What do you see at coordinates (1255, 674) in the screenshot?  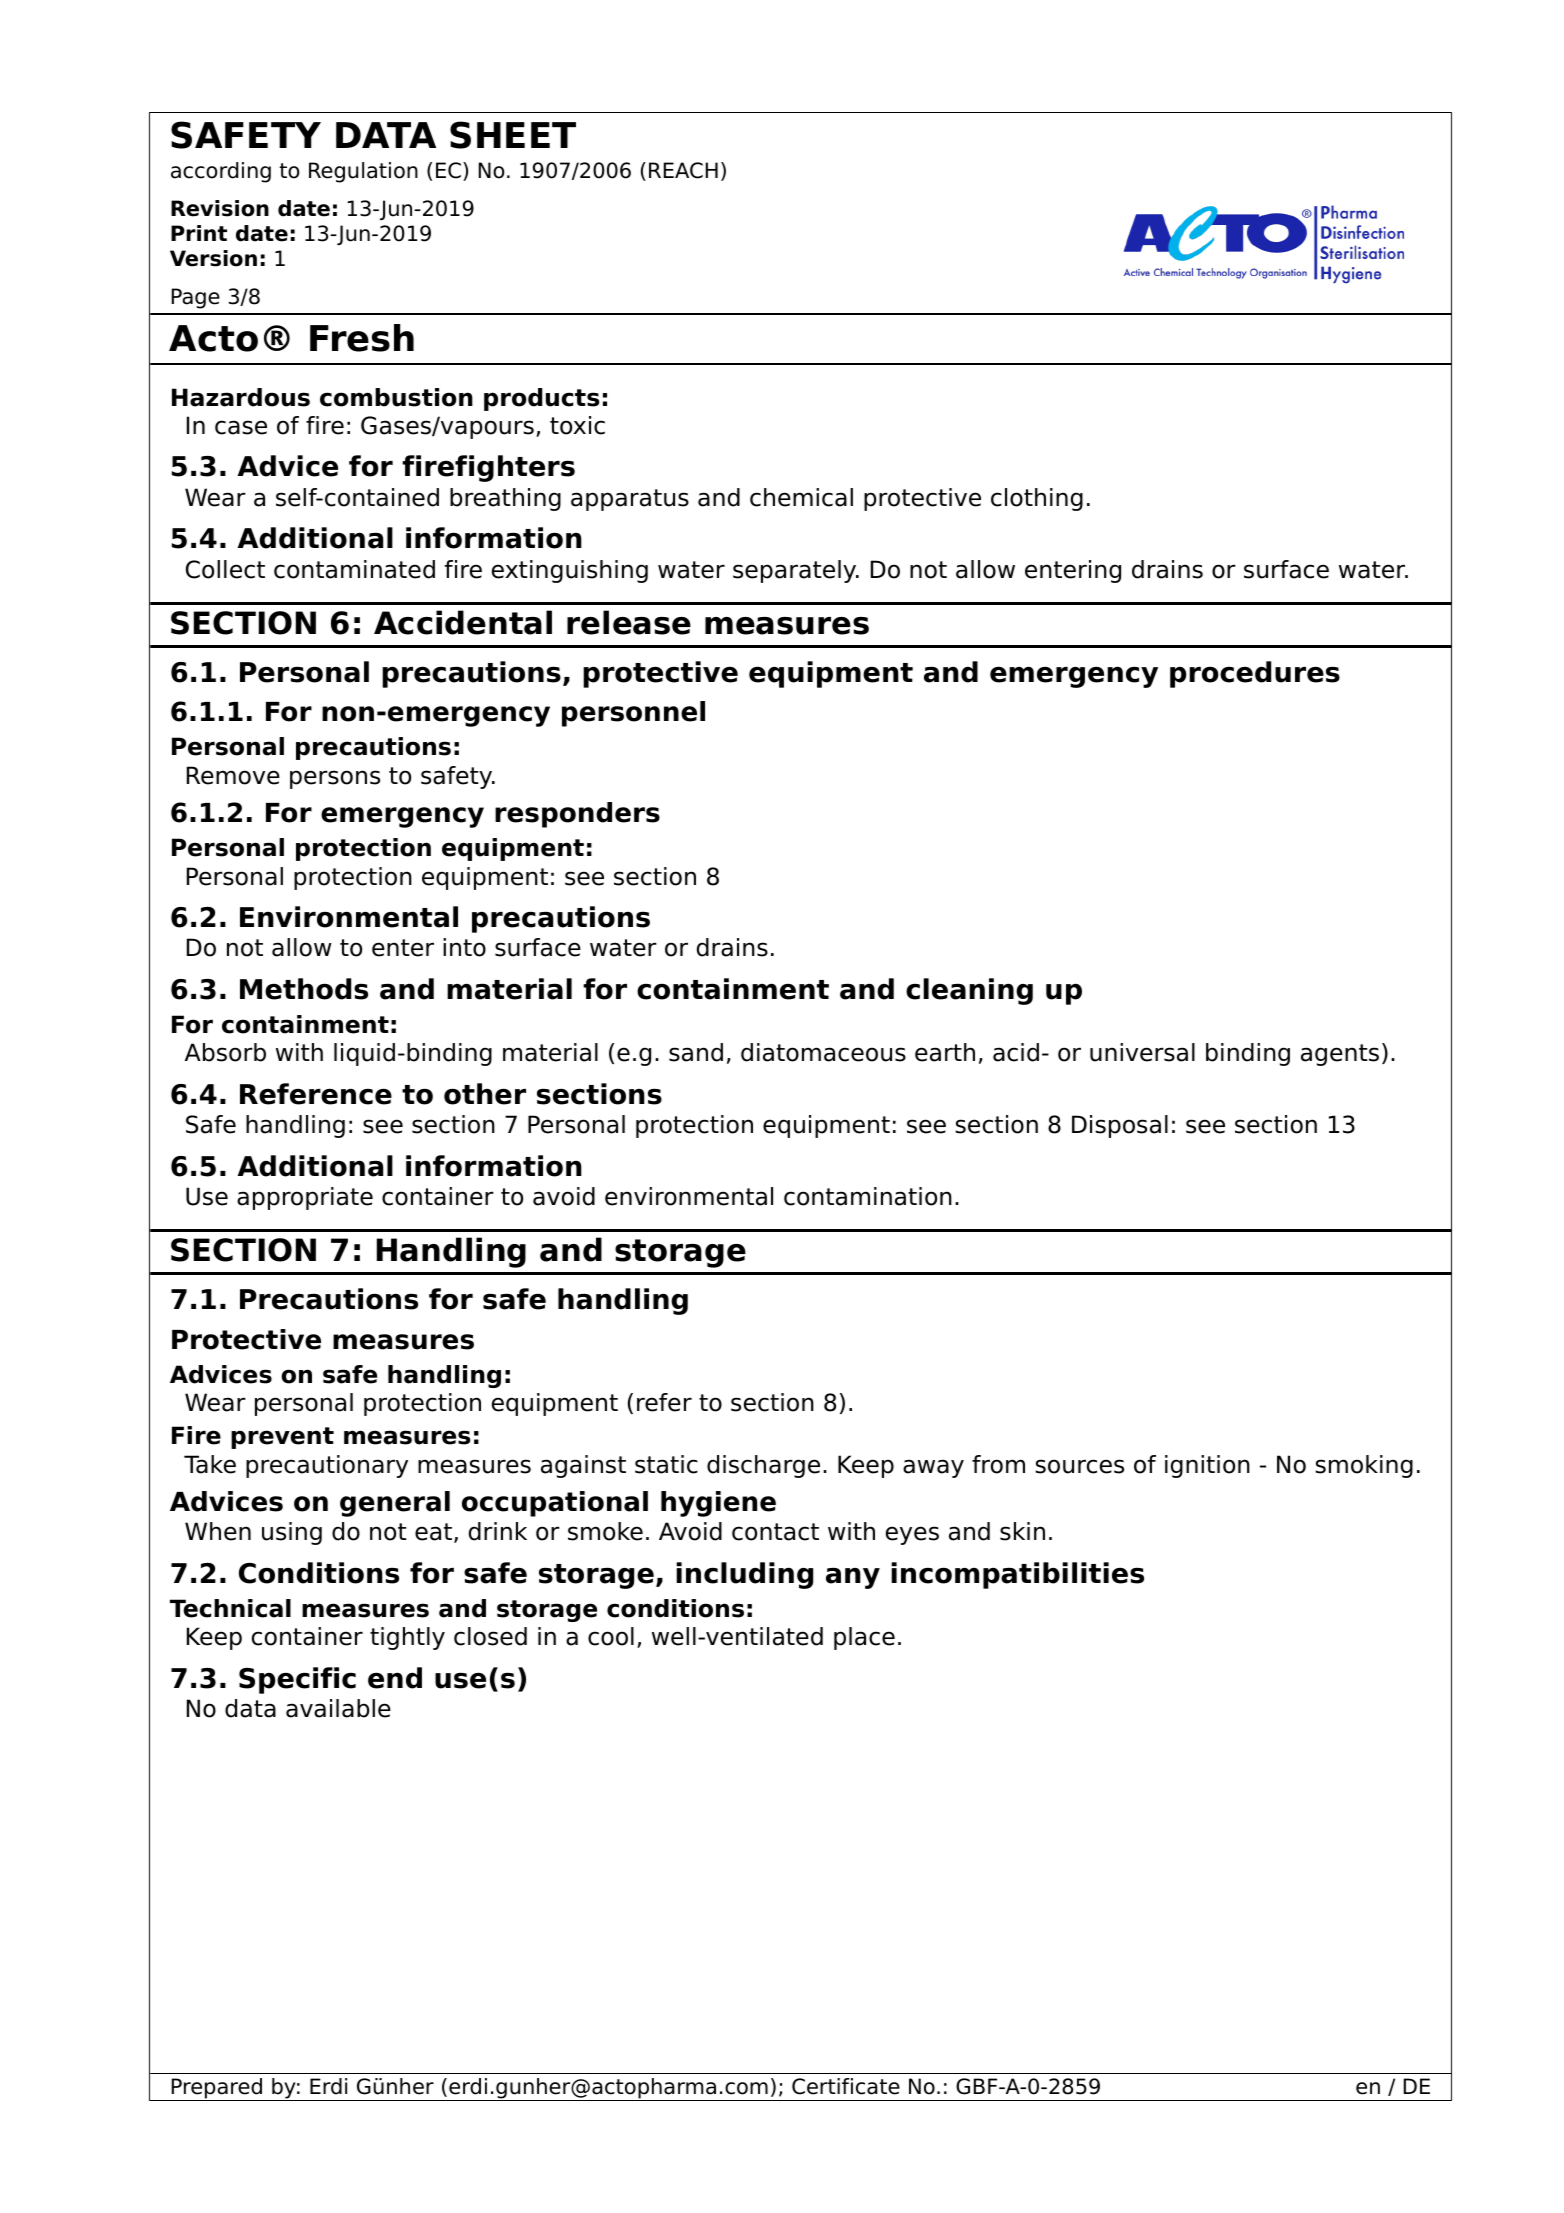 I see `procedures` at bounding box center [1255, 674].
